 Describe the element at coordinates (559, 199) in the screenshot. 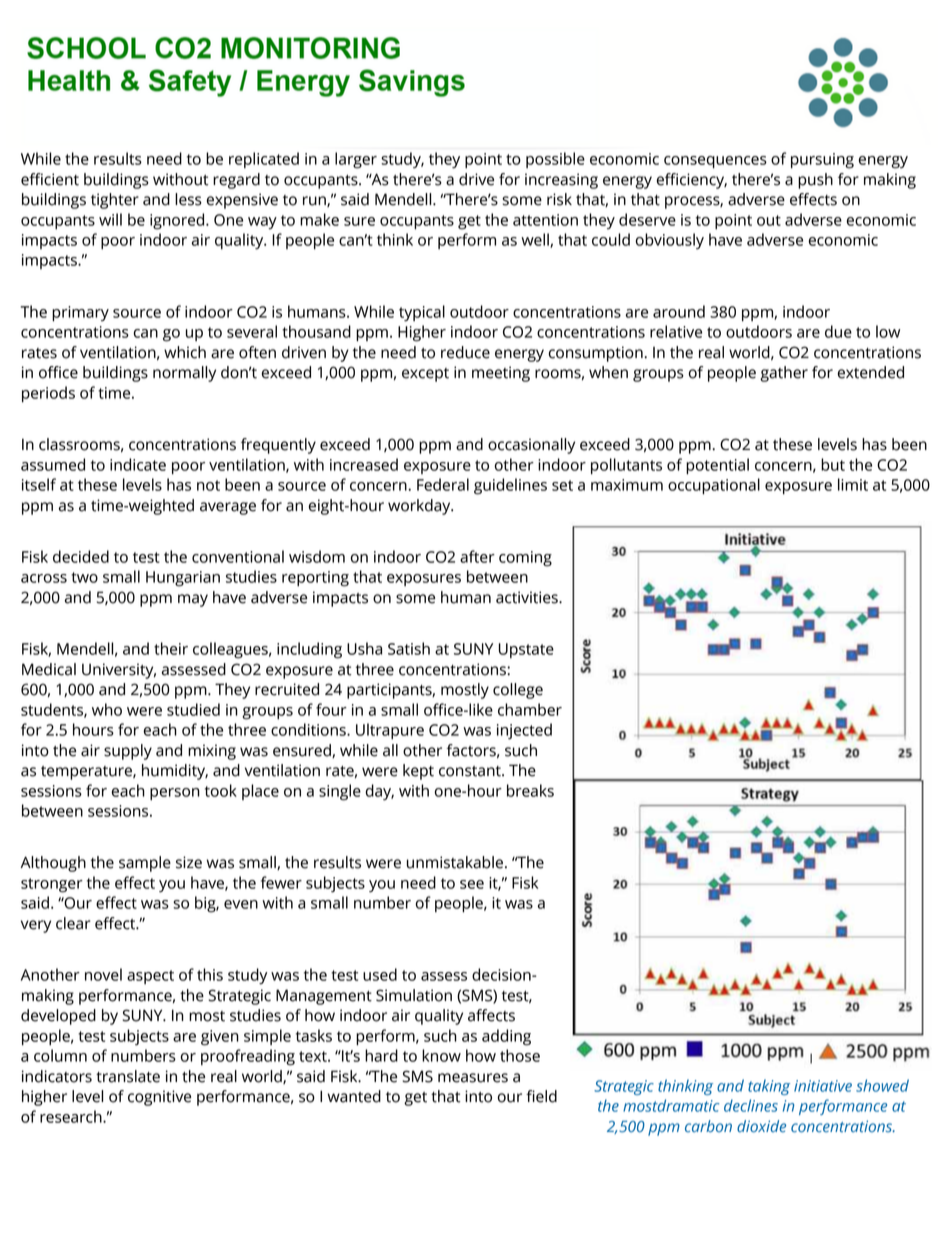

I see `risk` at that location.
